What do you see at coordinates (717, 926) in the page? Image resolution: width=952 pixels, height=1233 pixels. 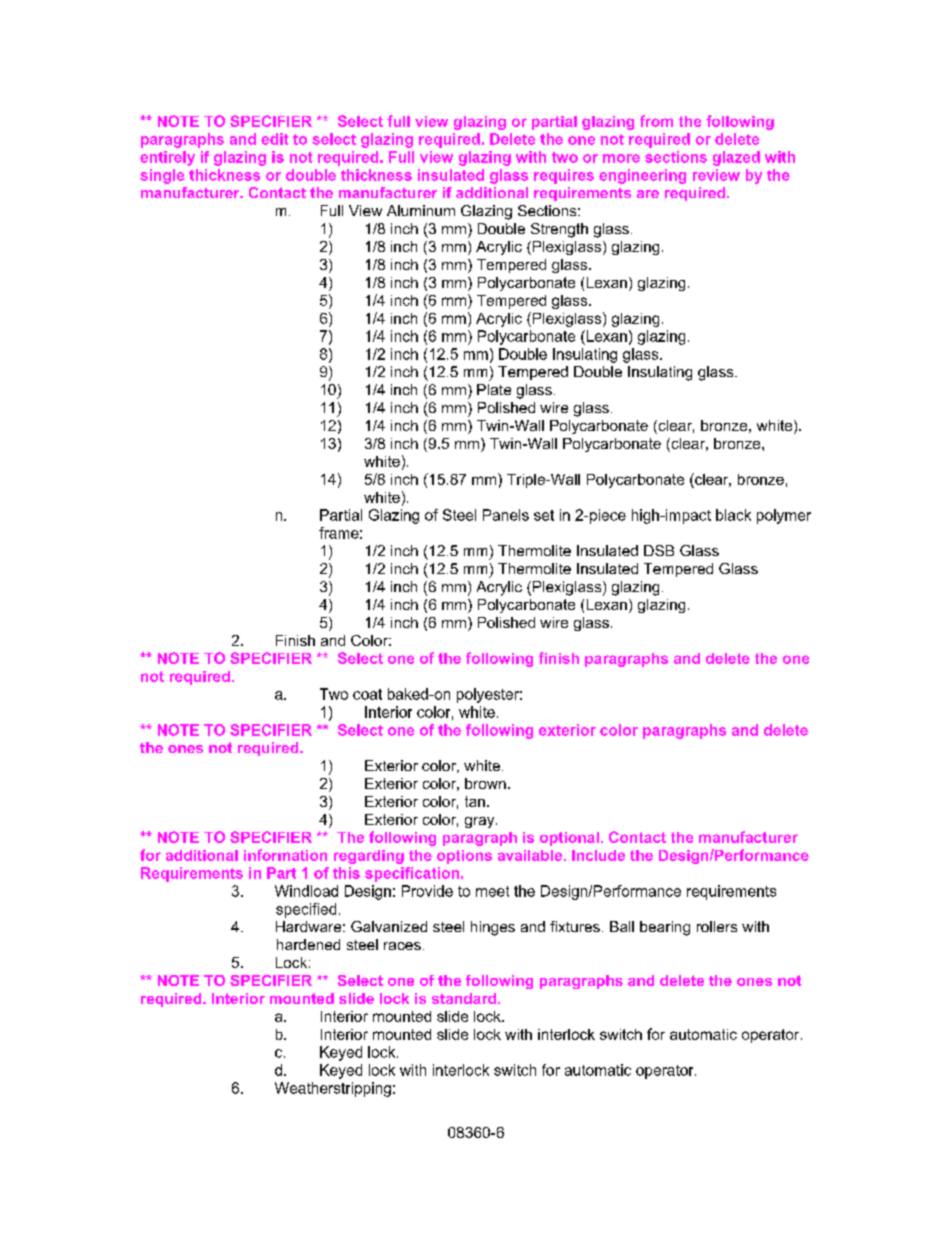 I see `rollers` at bounding box center [717, 926].
